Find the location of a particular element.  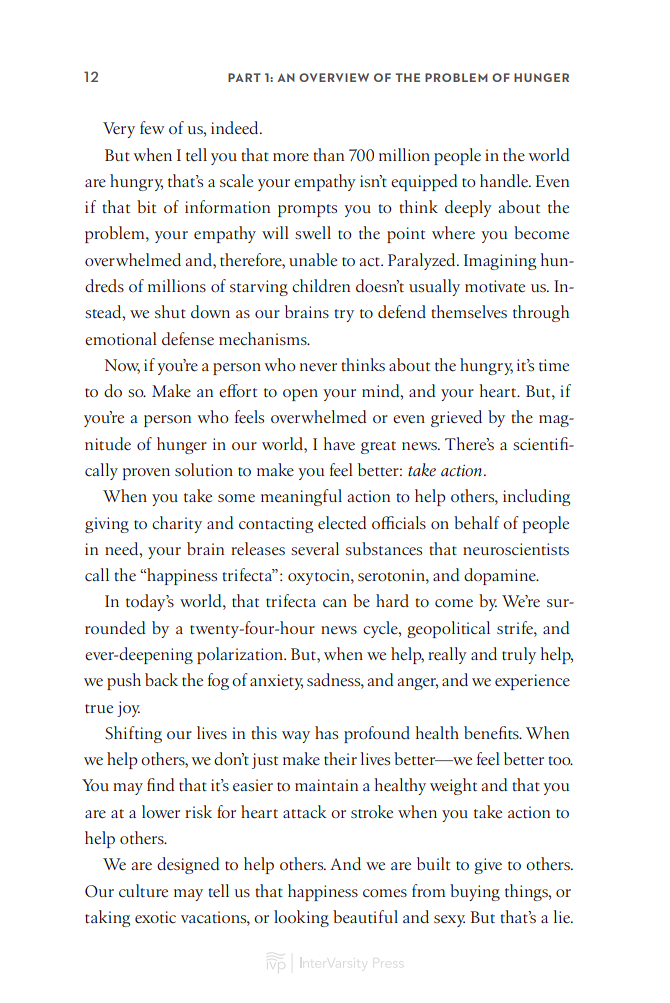

can is located at coordinates (335, 603).
